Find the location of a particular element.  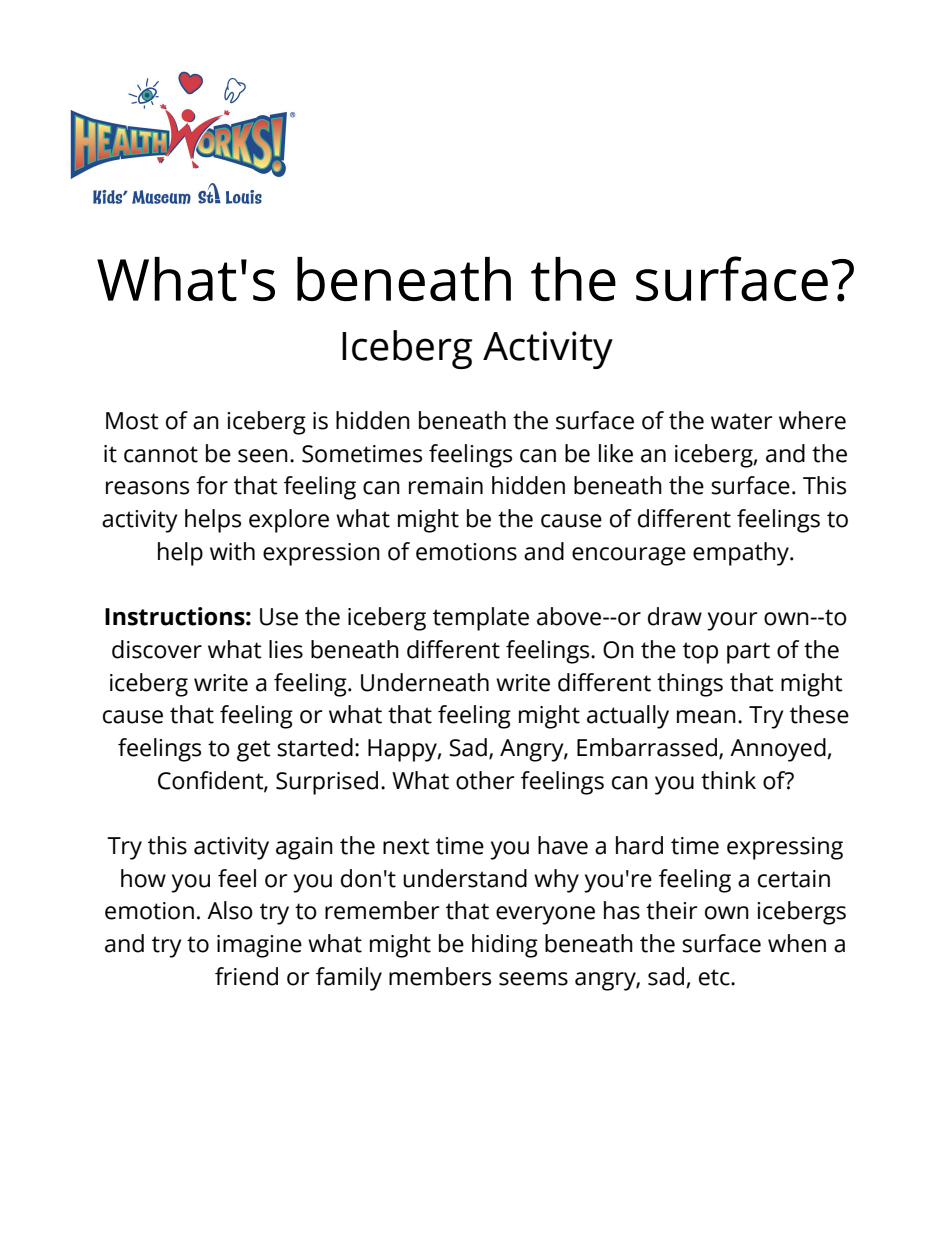

seen is located at coordinates (263, 456).
